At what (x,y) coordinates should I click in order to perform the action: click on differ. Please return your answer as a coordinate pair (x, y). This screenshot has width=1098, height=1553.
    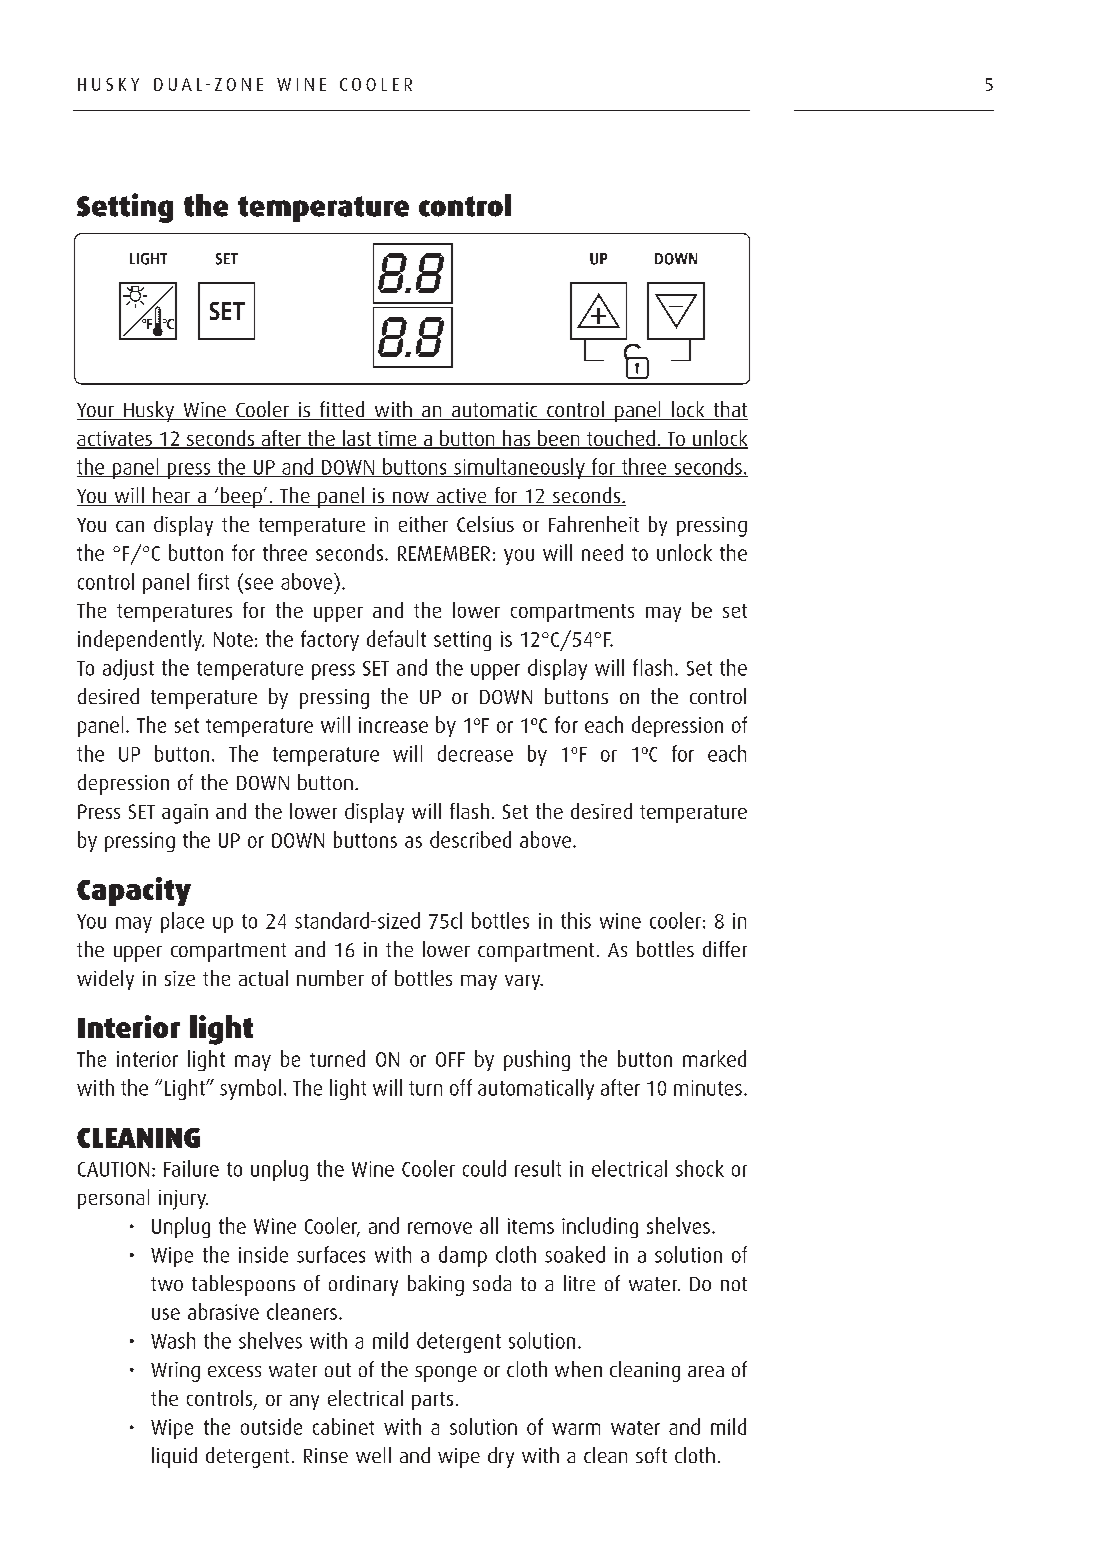
    Looking at the image, I should click on (725, 949).
